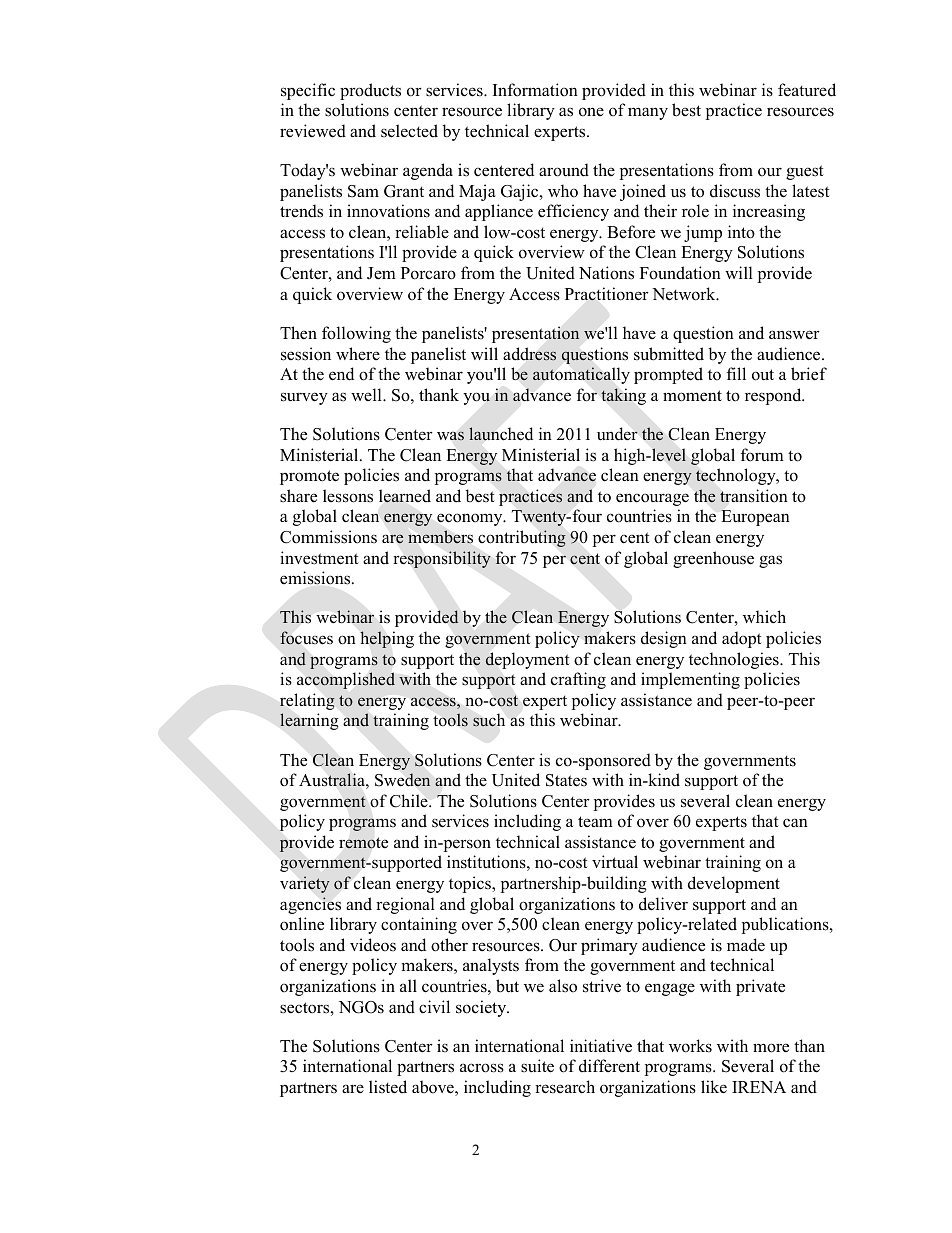 The width and height of the screenshot is (952, 1233). Describe the element at coordinates (370, 91) in the screenshot. I see `products` at that location.
